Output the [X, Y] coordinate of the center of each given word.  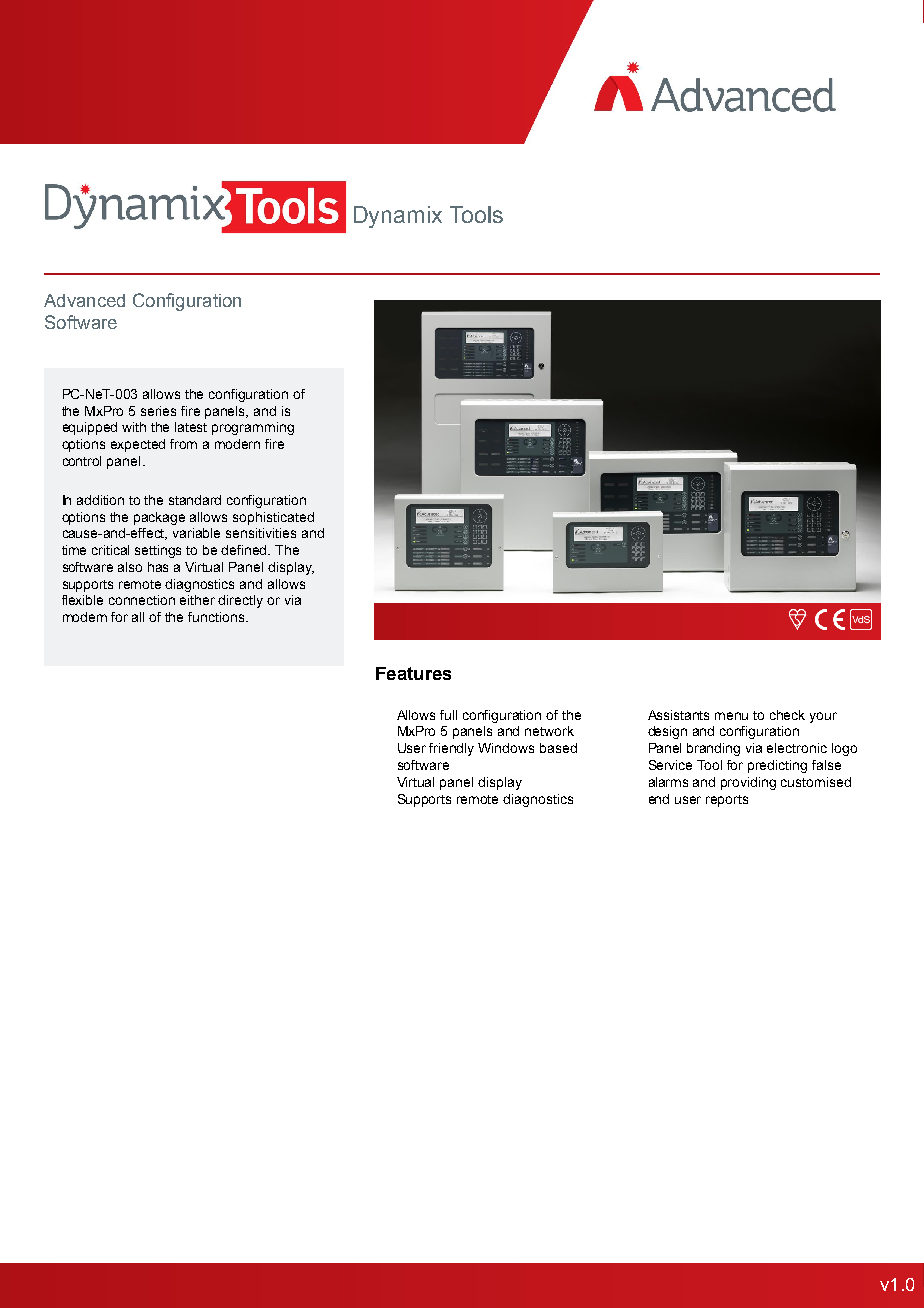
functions [217, 617]
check [787, 715]
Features [413, 673]
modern [237, 444]
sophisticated [273, 518]
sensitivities [261, 533]
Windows [506, 748]
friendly [451, 749]
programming [253, 428]
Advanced [84, 300]
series [158, 411]
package [159, 518]
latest [191, 427]
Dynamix [398, 217]
